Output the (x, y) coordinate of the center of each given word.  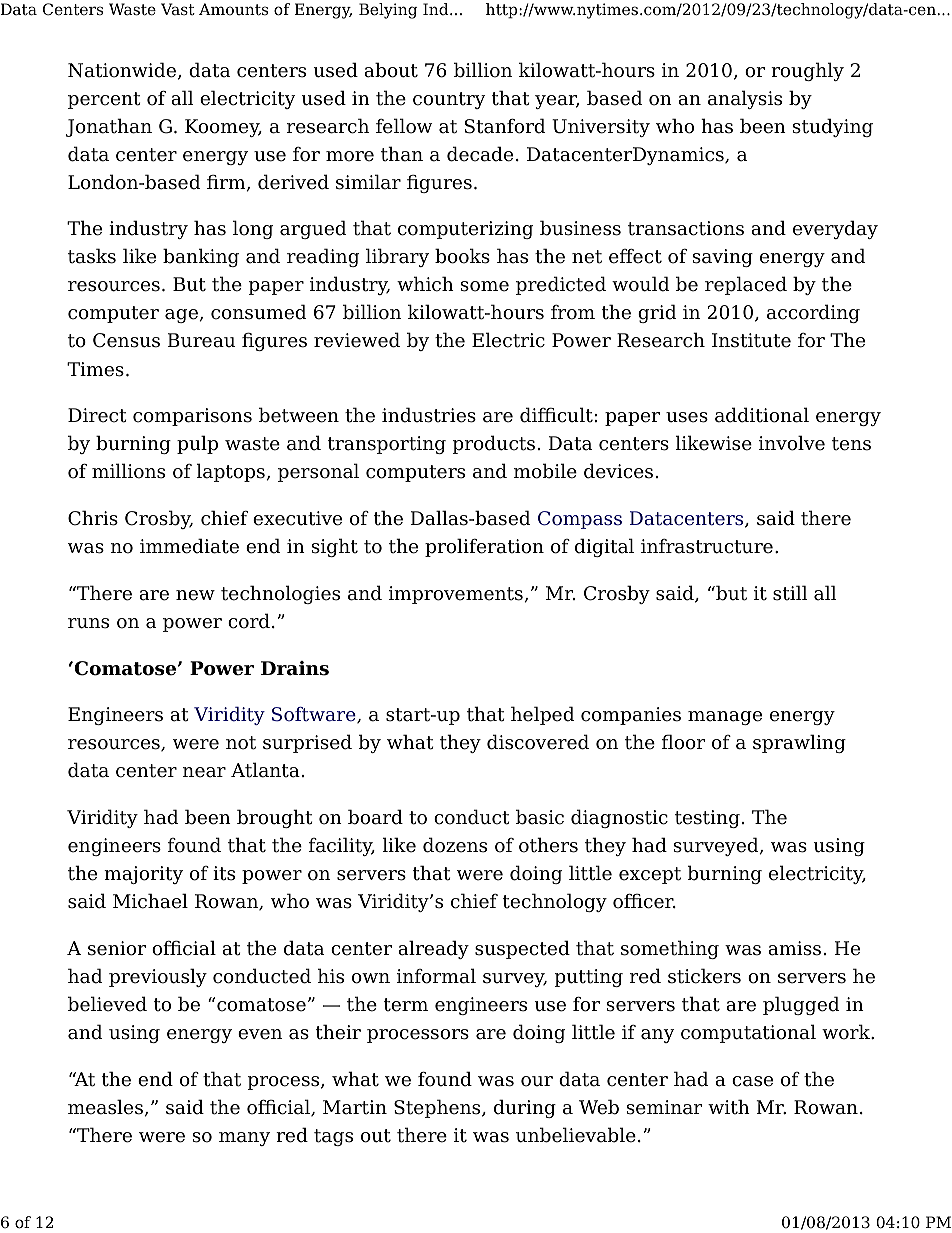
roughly (807, 71)
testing (707, 819)
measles (106, 1107)
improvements (457, 595)
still (790, 593)
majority (143, 875)
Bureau (201, 340)
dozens (455, 845)
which (425, 284)
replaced (746, 285)
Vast (178, 9)
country (449, 100)
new (195, 595)
